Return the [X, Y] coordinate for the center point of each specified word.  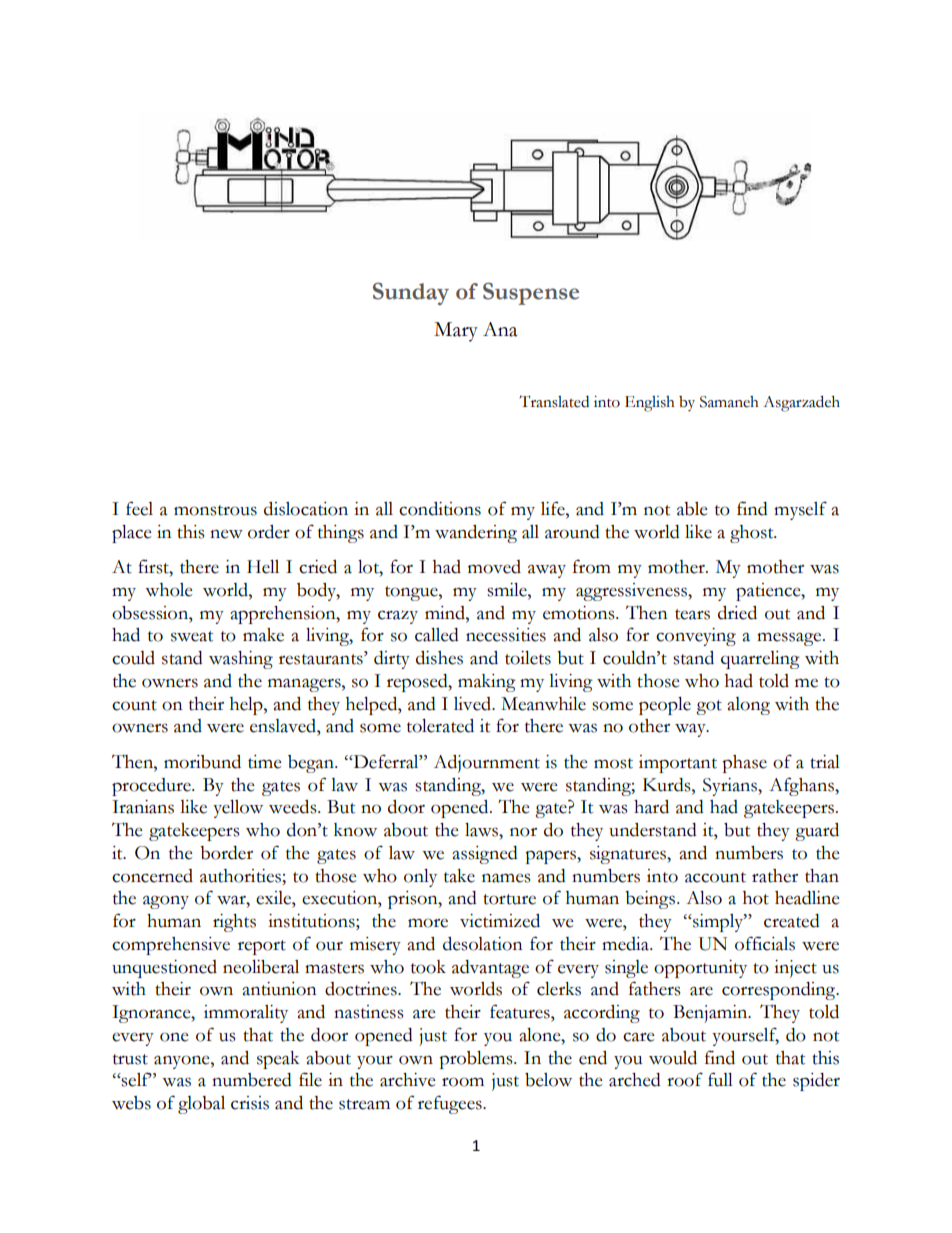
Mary [456, 332]
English [650, 404]
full [720, 1079]
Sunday [411, 293]
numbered [252, 1080]
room [463, 1082]
